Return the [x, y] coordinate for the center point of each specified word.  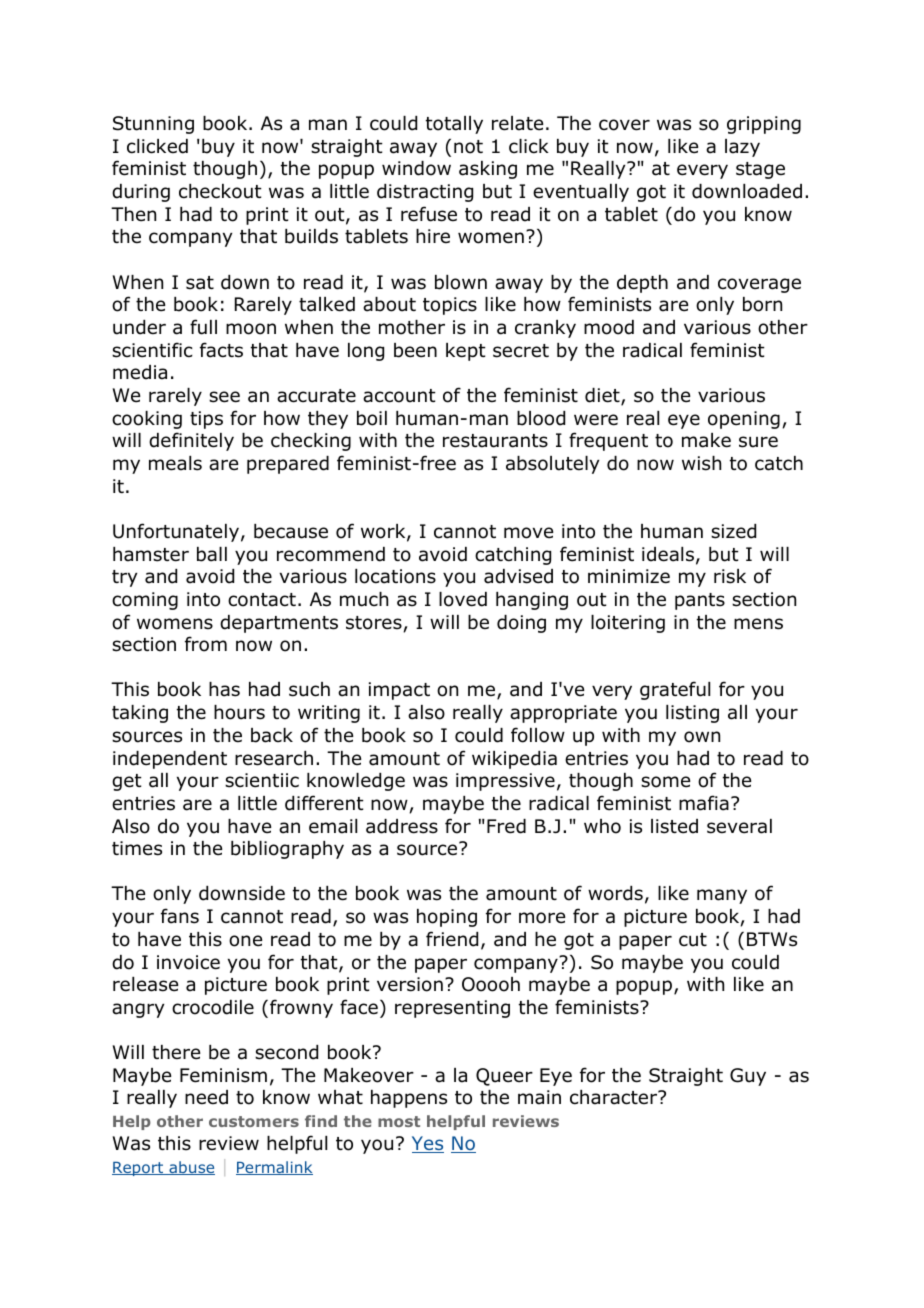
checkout [220, 191]
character [615, 1097]
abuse [191, 1168]
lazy [742, 148]
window [416, 168]
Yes [428, 1144]
